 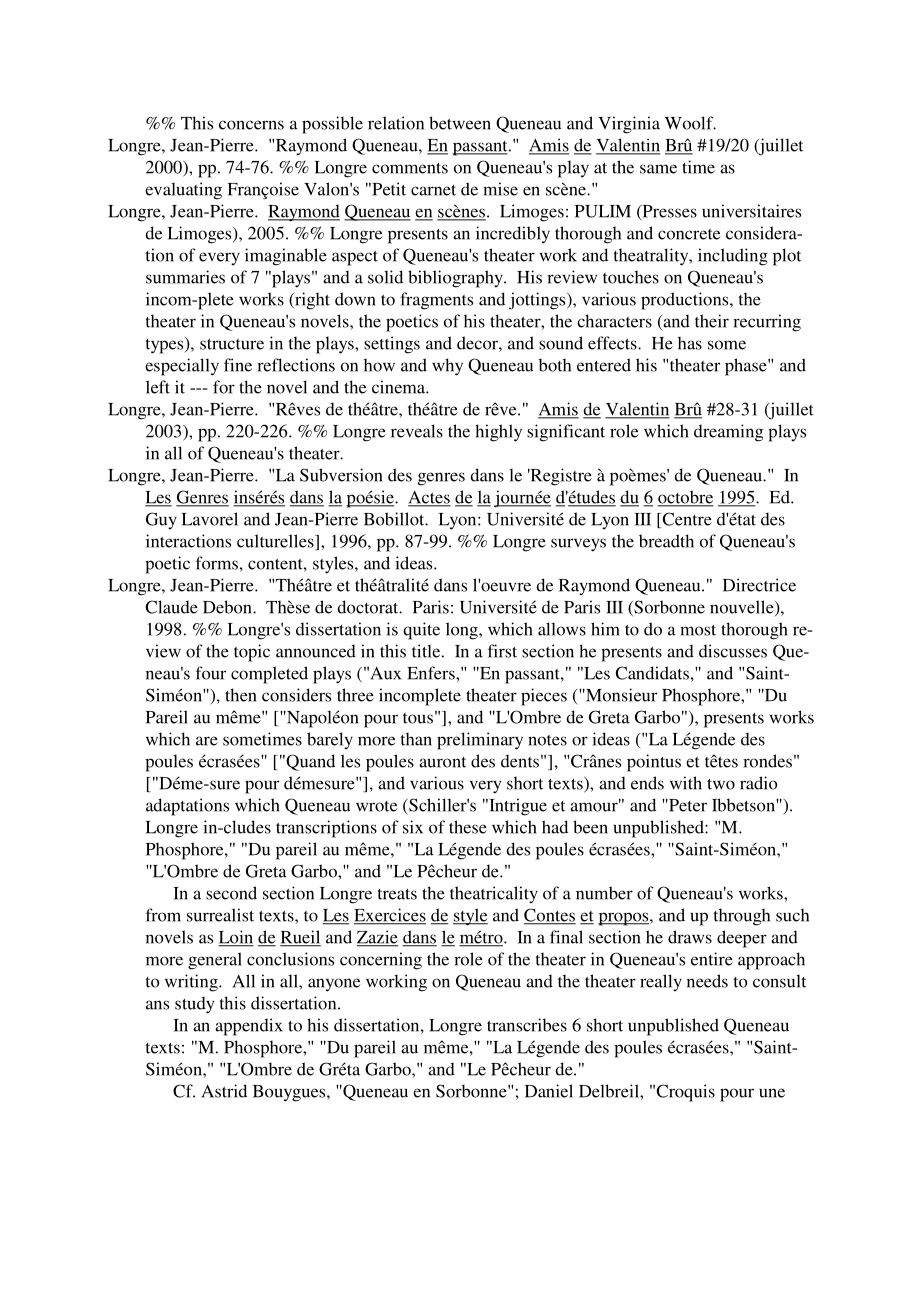 I want to click on between, so click(x=460, y=123).
